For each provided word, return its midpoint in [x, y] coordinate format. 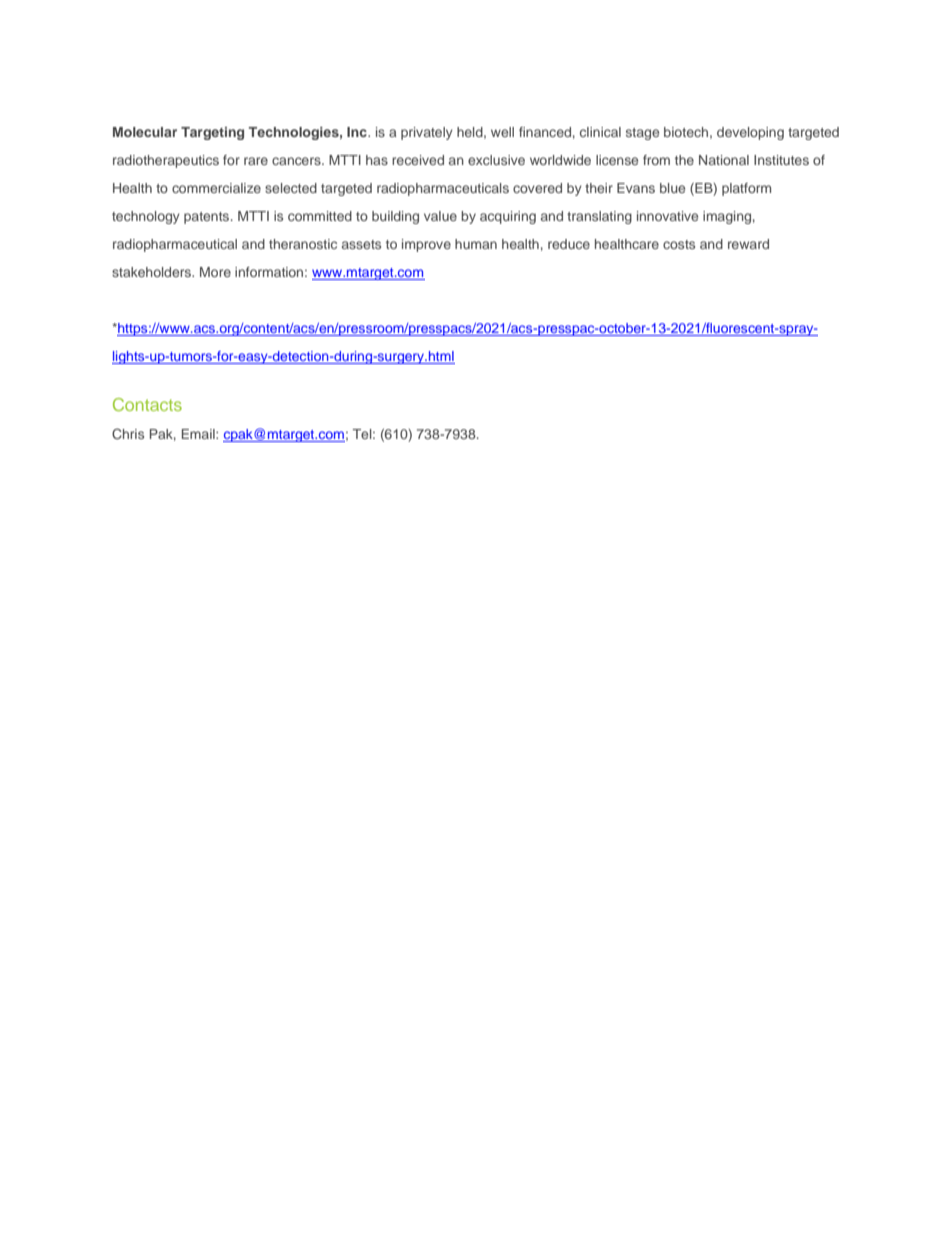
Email [199, 434]
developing [750, 133]
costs [679, 244]
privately [427, 133]
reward [748, 244]
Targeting [212, 133]
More [215, 272]
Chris [128, 434]
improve [426, 245]
